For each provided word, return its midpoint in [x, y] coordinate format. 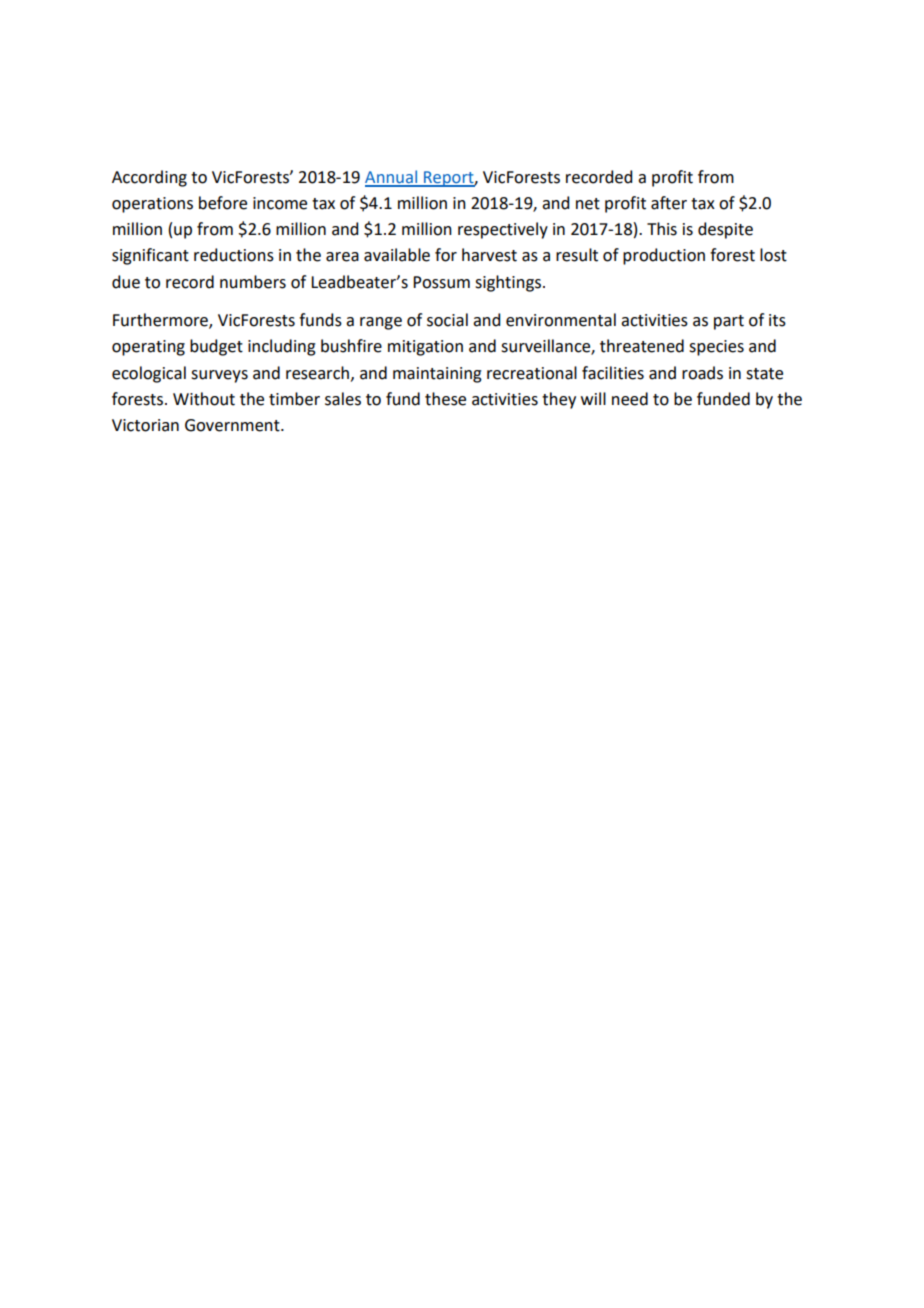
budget [216, 347]
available [397, 255]
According [149, 178]
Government [233, 425]
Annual [392, 178]
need [630, 399]
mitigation [425, 348]
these [445, 399]
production [664, 256]
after [669, 203]
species [716, 348]
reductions [234, 255]
